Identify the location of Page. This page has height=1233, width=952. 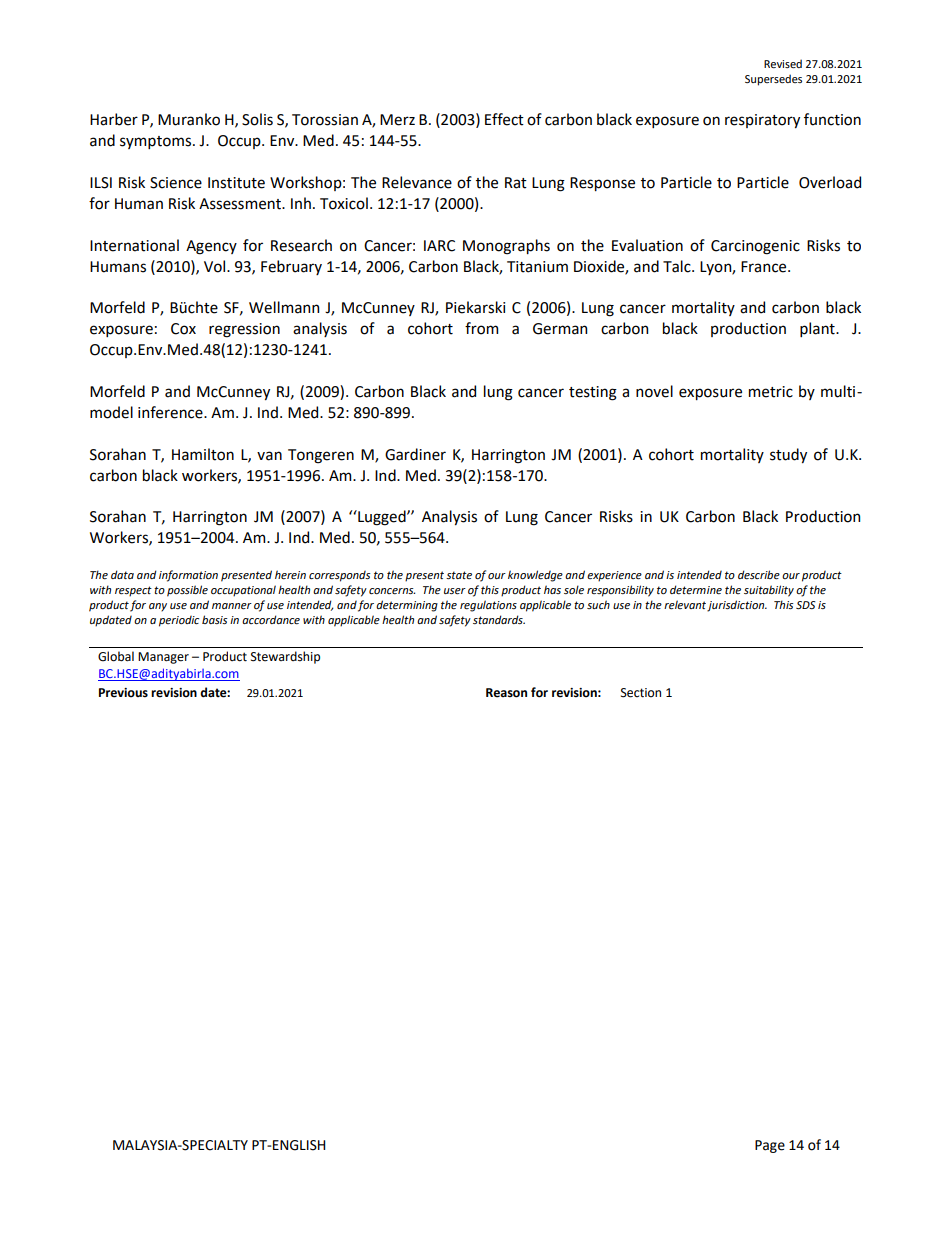
(770, 1146).
